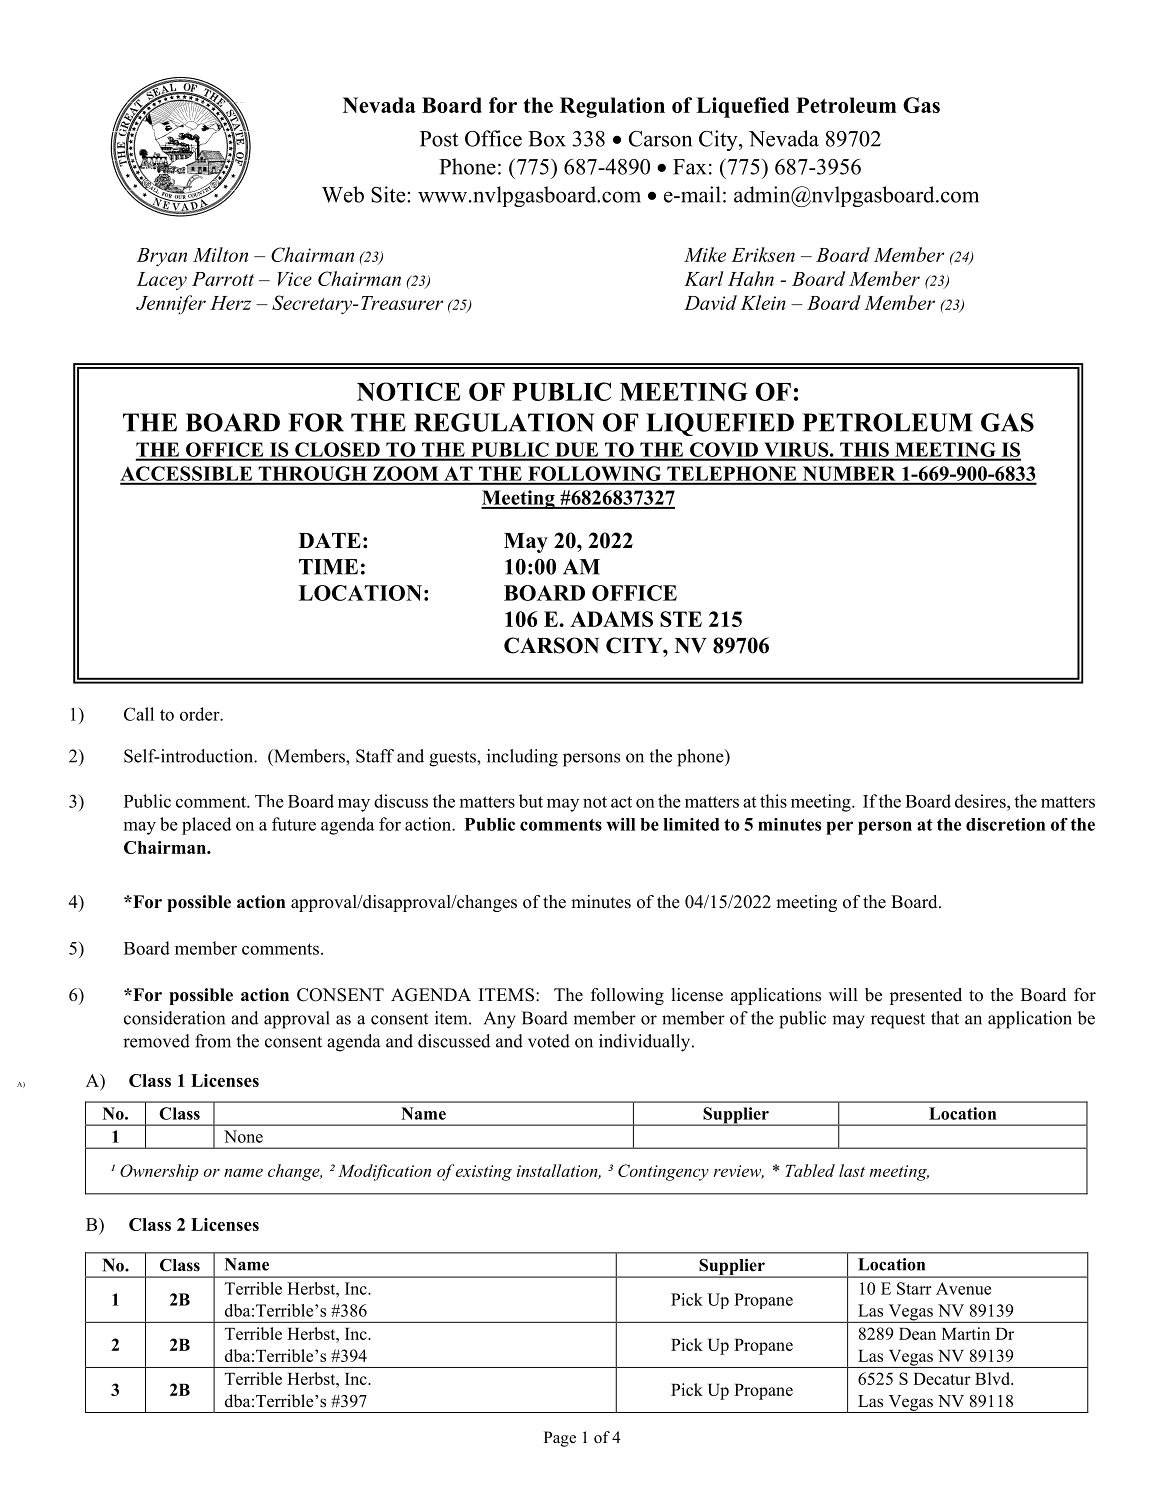  Describe the element at coordinates (159, 1172) in the screenshot. I see `Ownership` at that location.
